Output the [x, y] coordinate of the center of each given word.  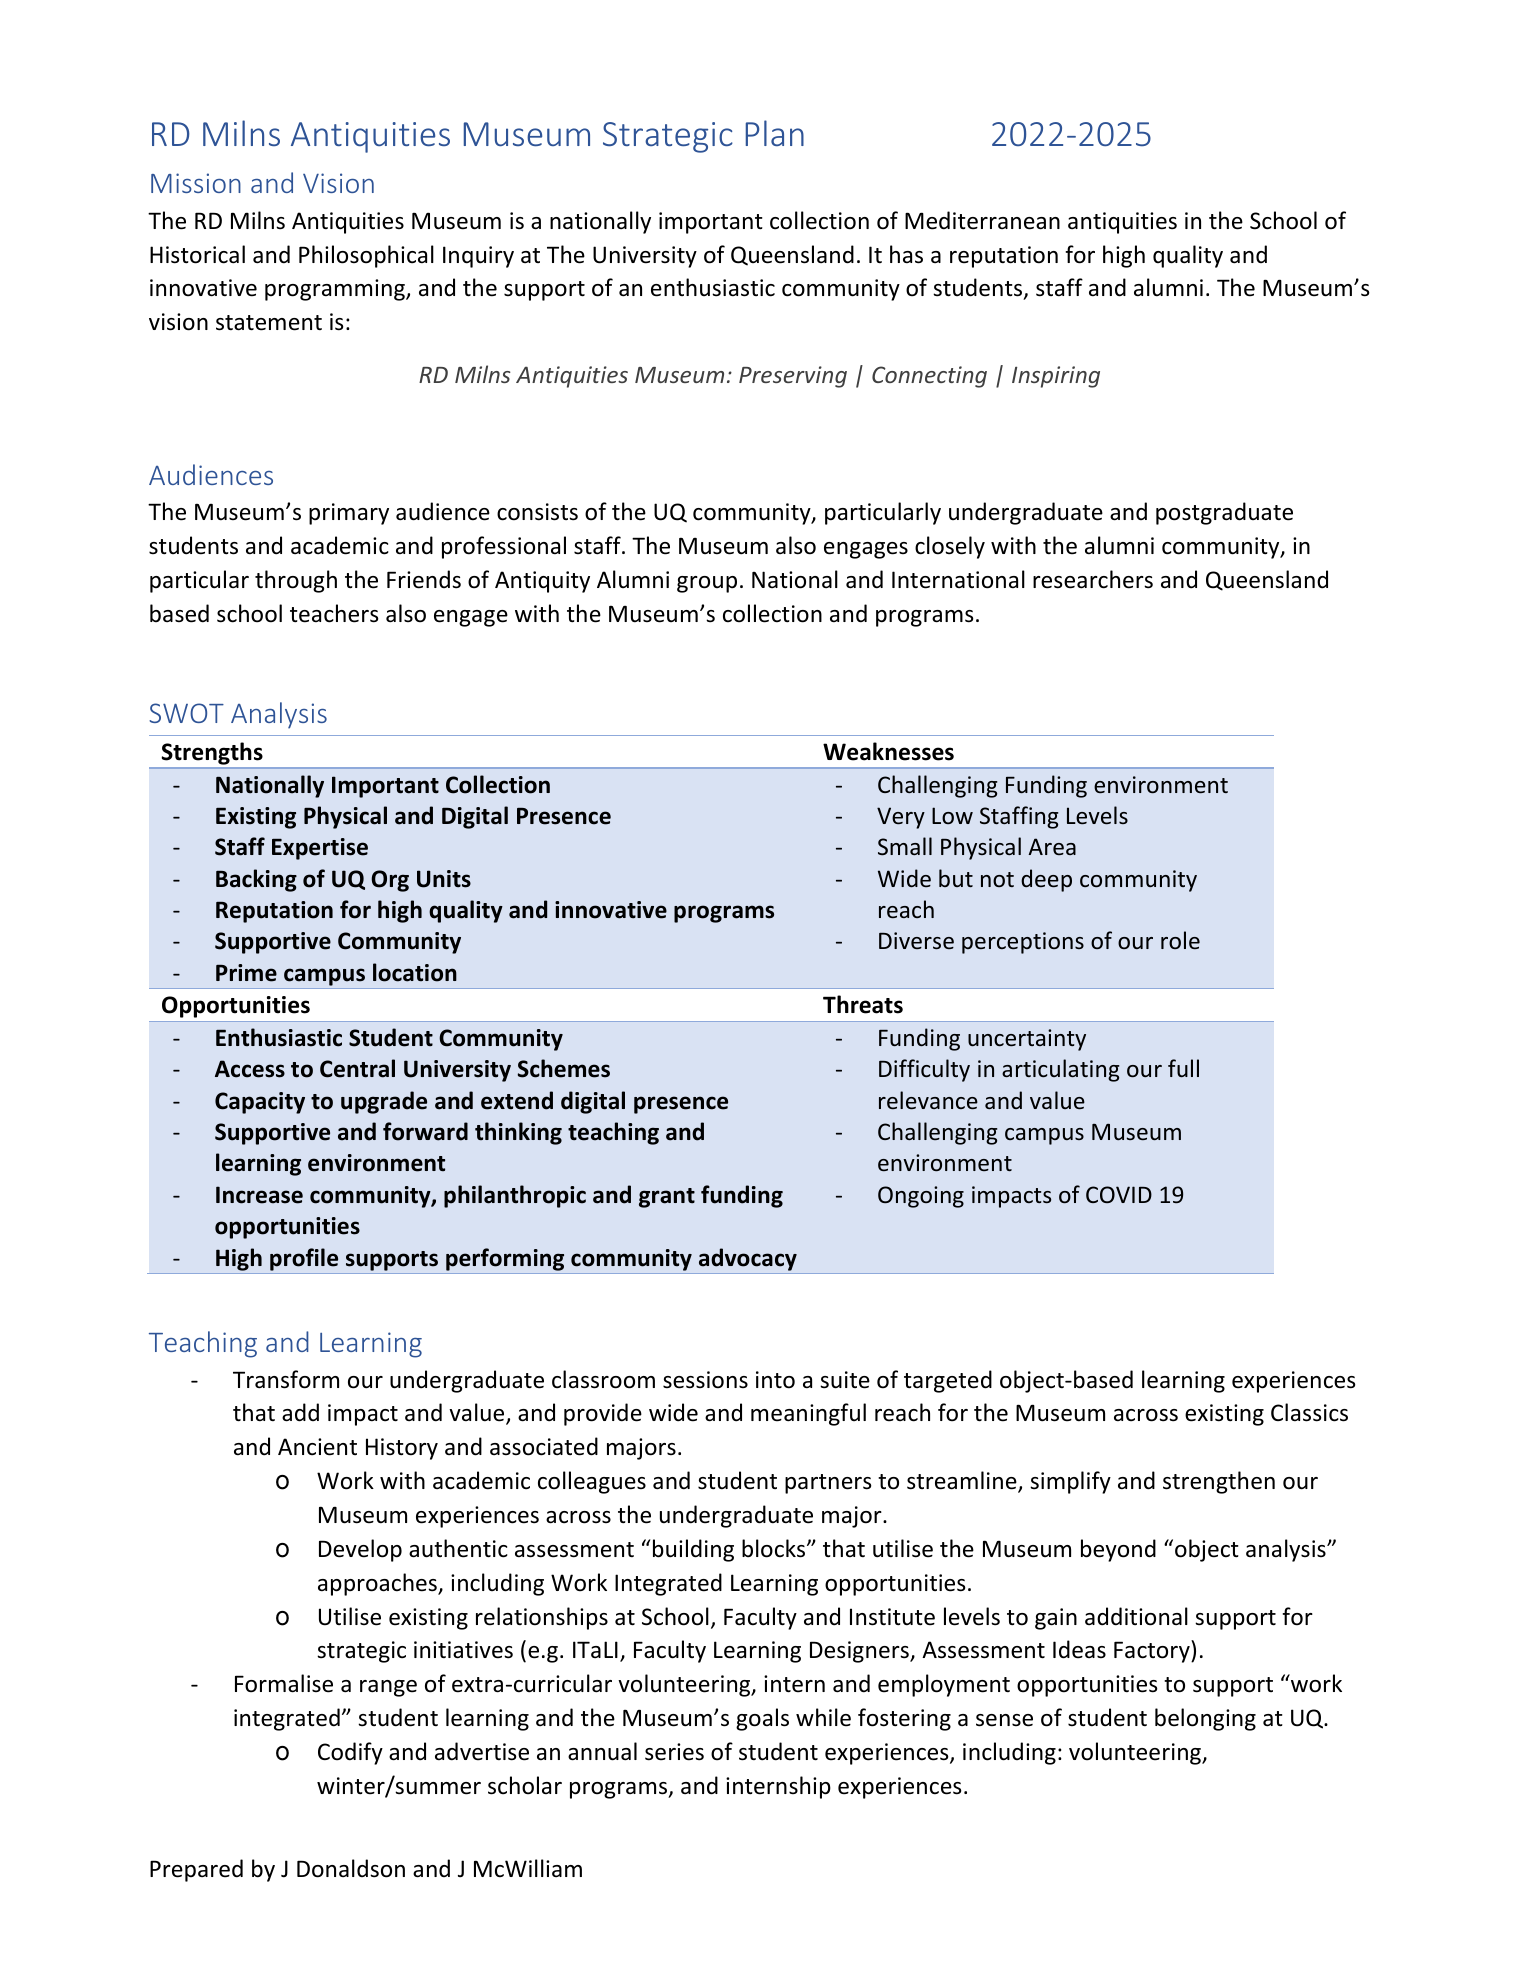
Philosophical [366, 256]
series [674, 1752]
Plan [775, 133]
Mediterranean [982, 220]
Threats [863, 1004]
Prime [246, 973]
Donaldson [351, 1868]
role [1180, 940]
